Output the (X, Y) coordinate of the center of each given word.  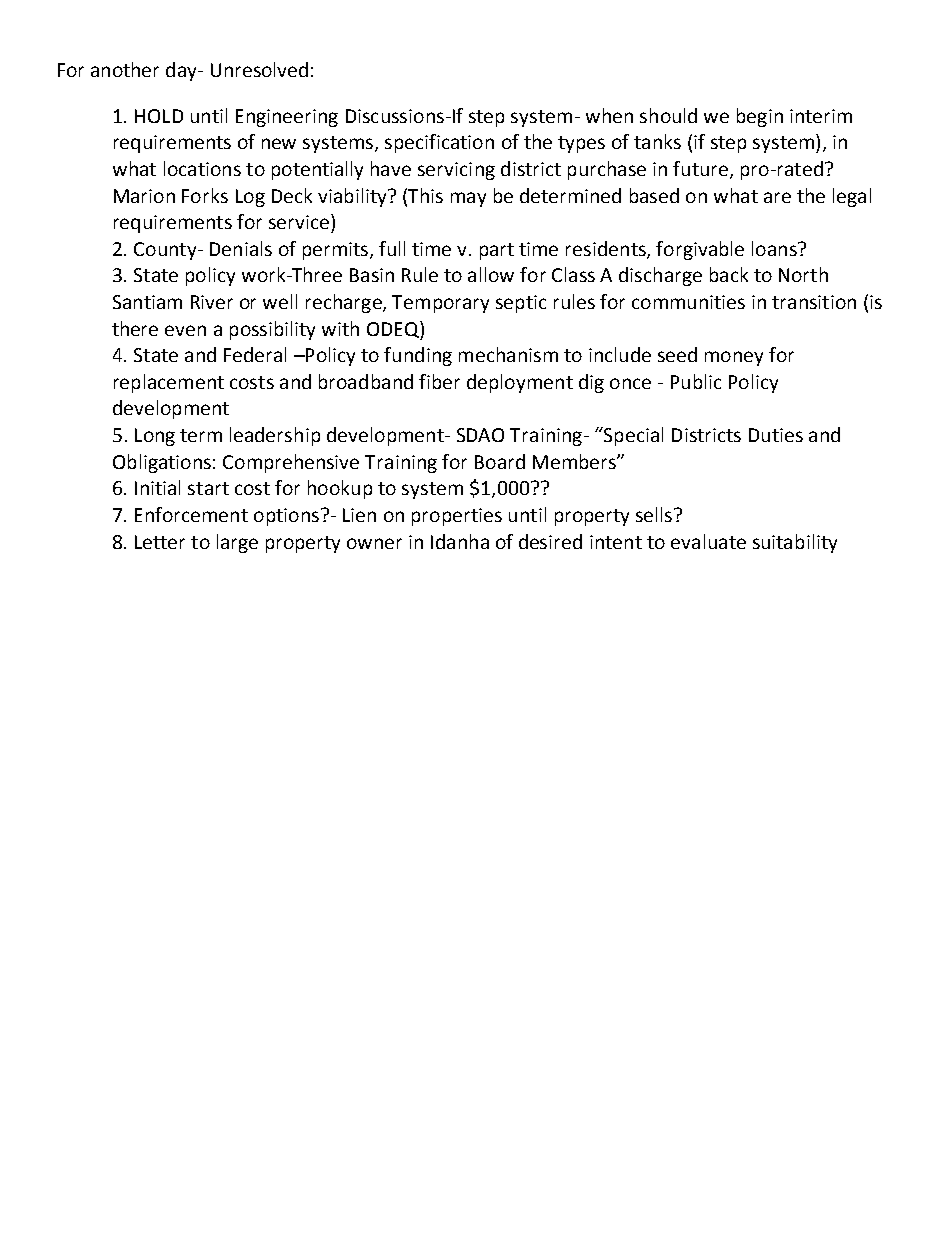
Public (696, 381)
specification (439, 143)
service (299, 222)
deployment (520, 383)
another (125, 69)
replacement (169, 383)
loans (775, 248)
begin (760, 117)
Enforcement (191, 514)
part (497, 251)
